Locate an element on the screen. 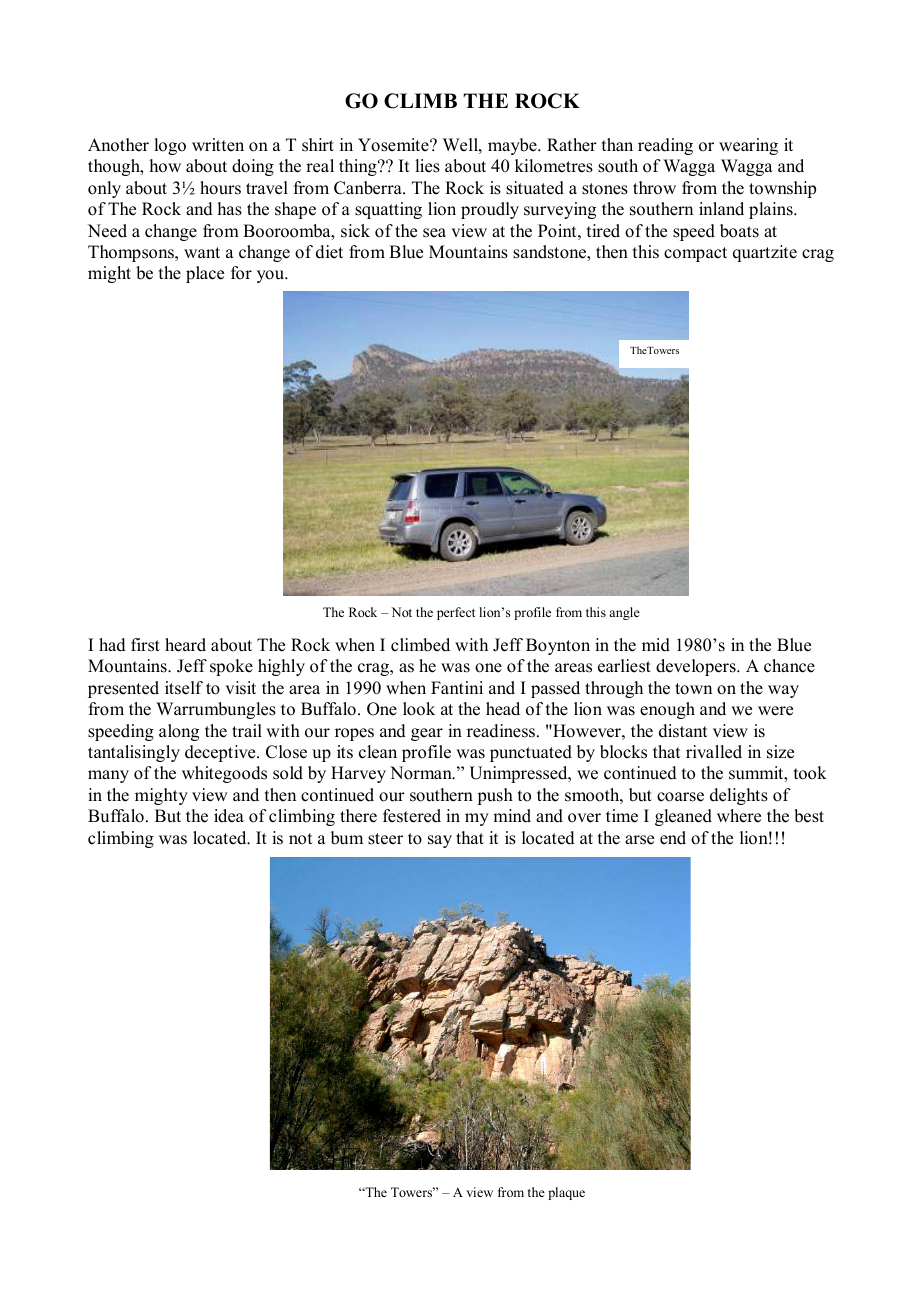 The height and width of the screenshot is (1308, 924). hours is located at coordinates (220, 188).
